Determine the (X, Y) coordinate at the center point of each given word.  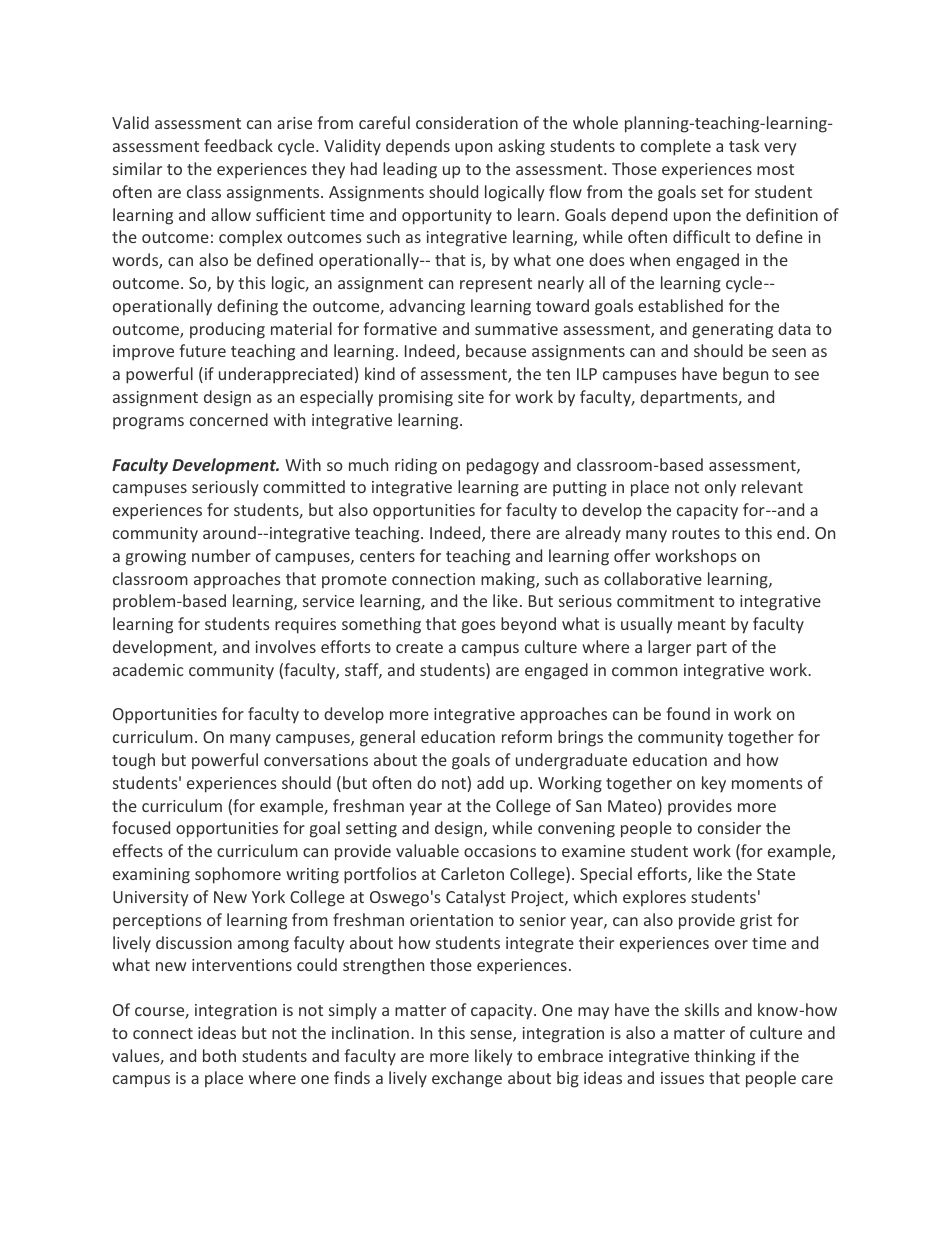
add (490, 782)
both (219, 1055)
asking (521, 147)
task (744, 145)
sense (492, 1036)
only (720, 488)
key (714, 784)
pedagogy (503, 466)
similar (137, 168)
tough (133, 761)
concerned (229, 419)
